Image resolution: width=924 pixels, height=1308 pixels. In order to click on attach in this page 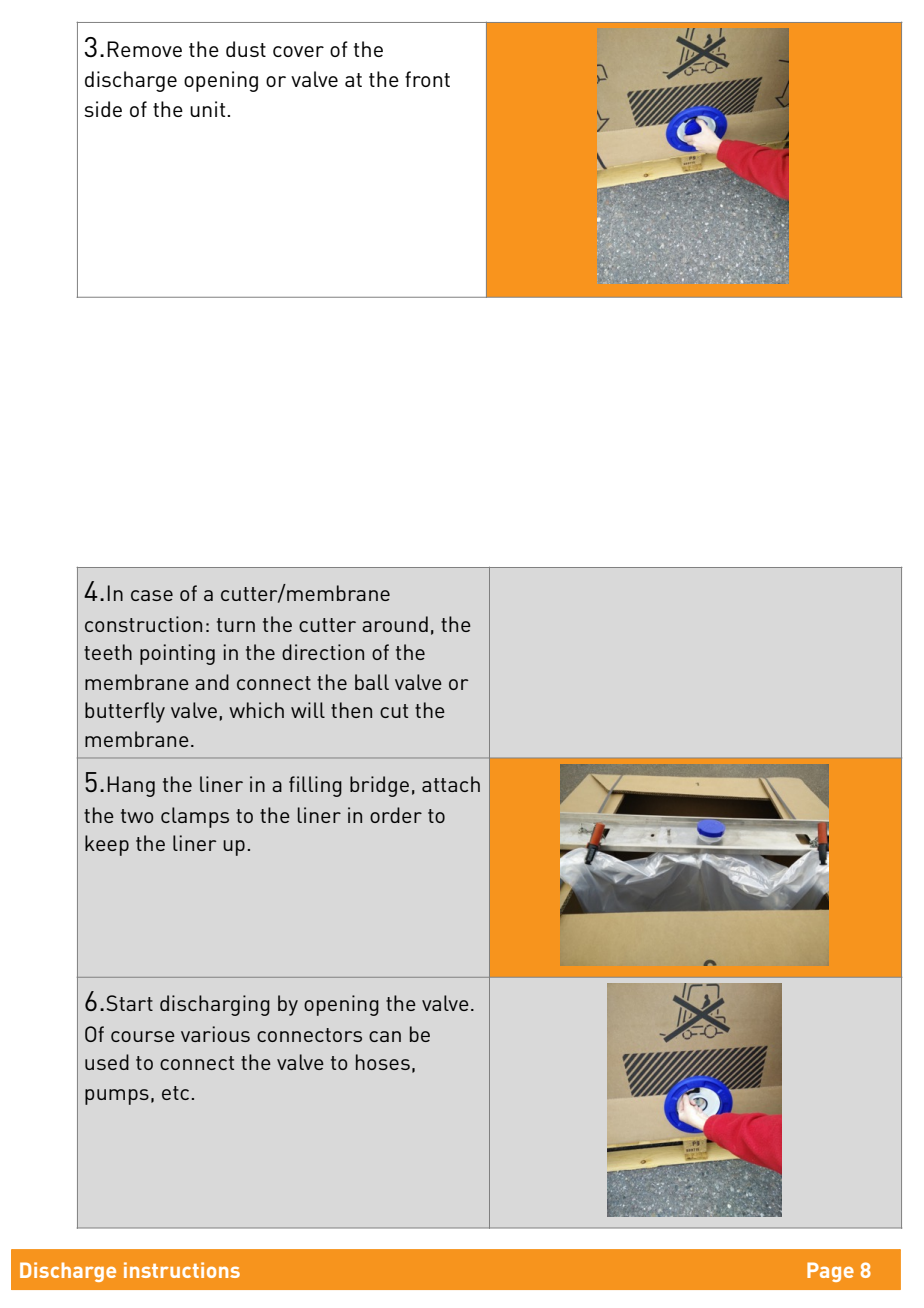, I will do `click(451, 784)`.
